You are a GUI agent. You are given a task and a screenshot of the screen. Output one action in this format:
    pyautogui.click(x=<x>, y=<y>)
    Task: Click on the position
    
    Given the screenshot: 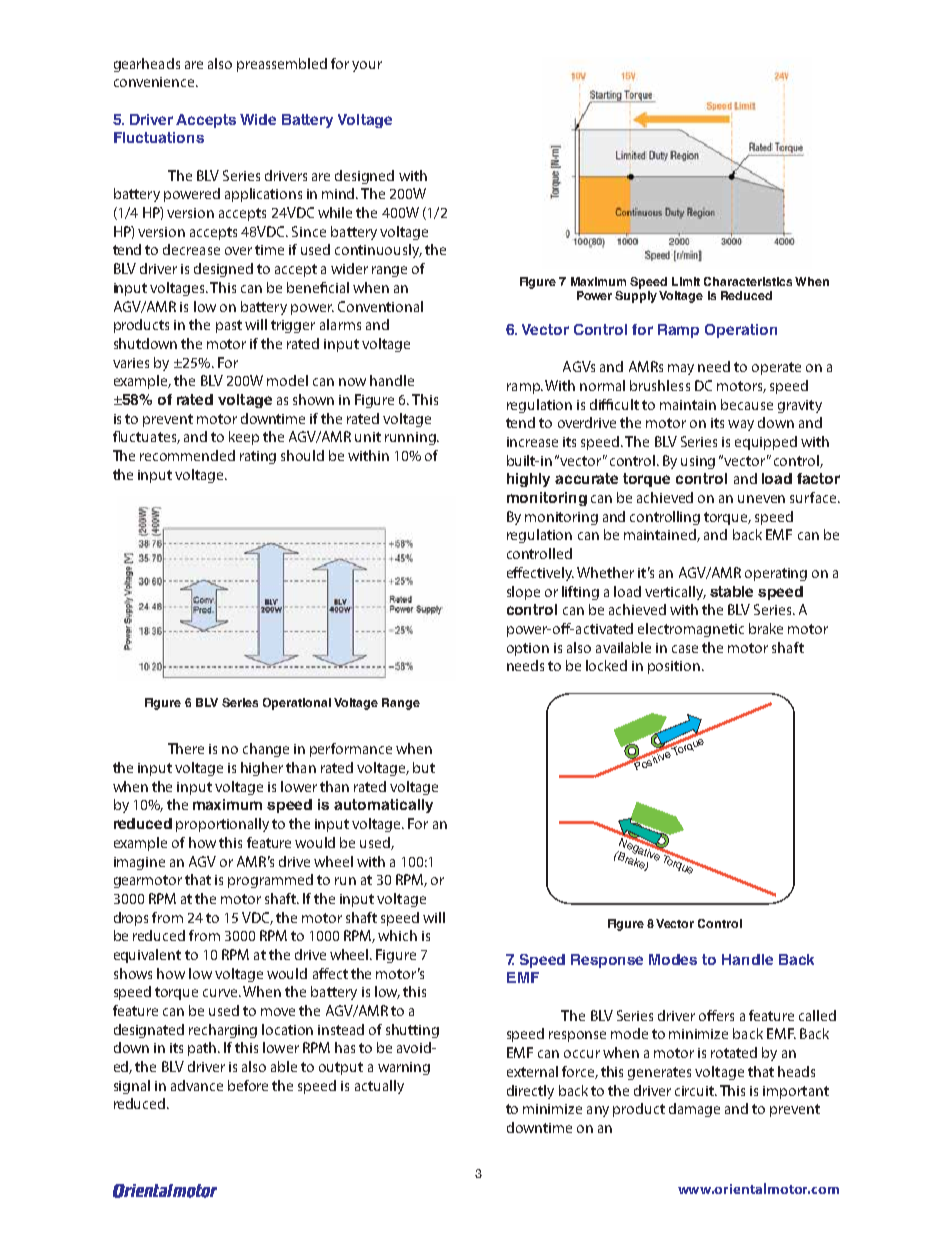 What is the action you would take?
    pyautogui.click(x=674, y=667)
